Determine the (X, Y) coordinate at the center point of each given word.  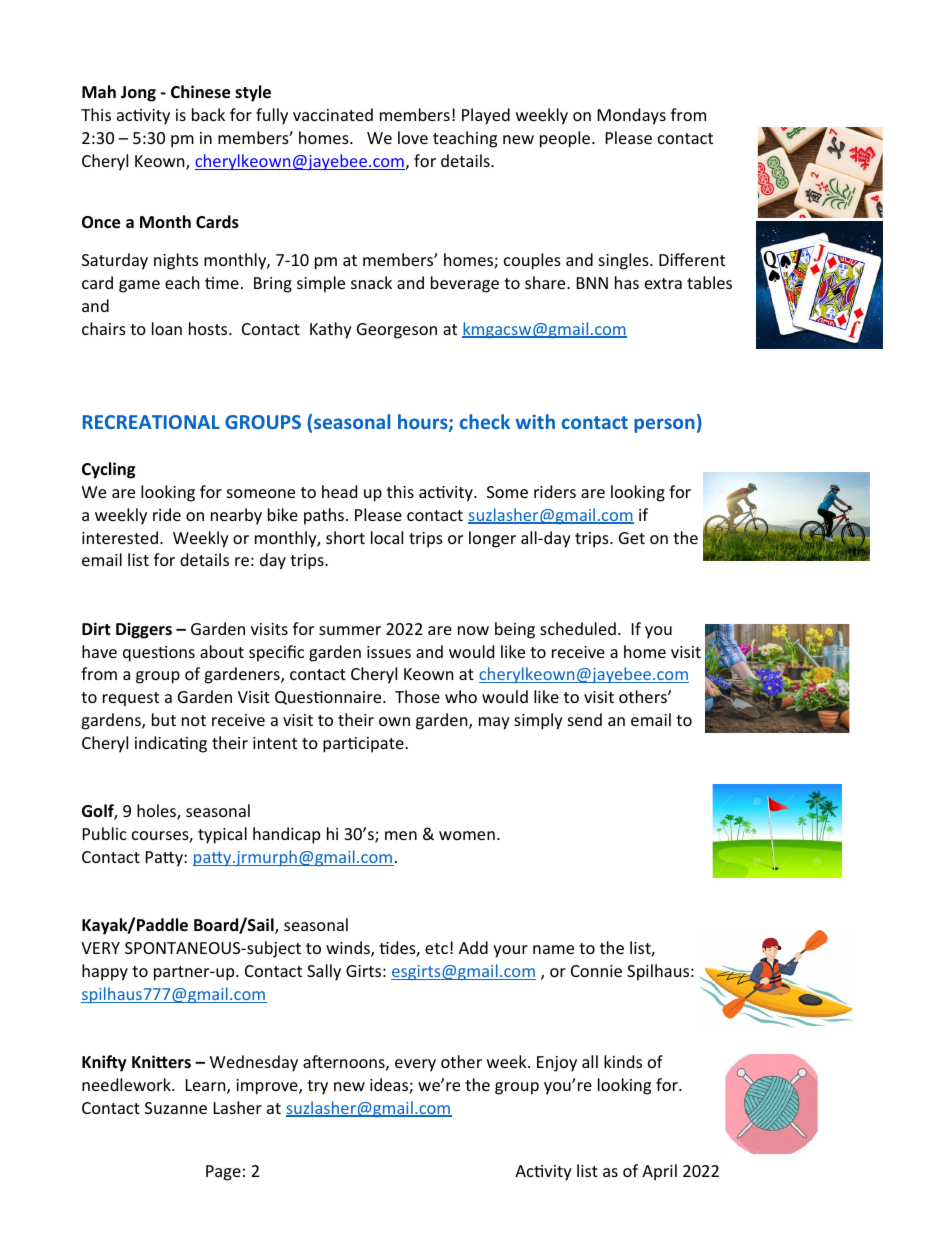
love (413, 137)
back (208, 114)
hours (424, 423)
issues (389, 652)
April (659, 1172)
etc (436, 948)
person (664, 425)
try (317, 1087)
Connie (596, 971)
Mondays (632, 116)
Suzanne (176, 1108)
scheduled (578, 628)
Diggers (144, 630)
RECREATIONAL (151, 422)
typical (222, 835)
